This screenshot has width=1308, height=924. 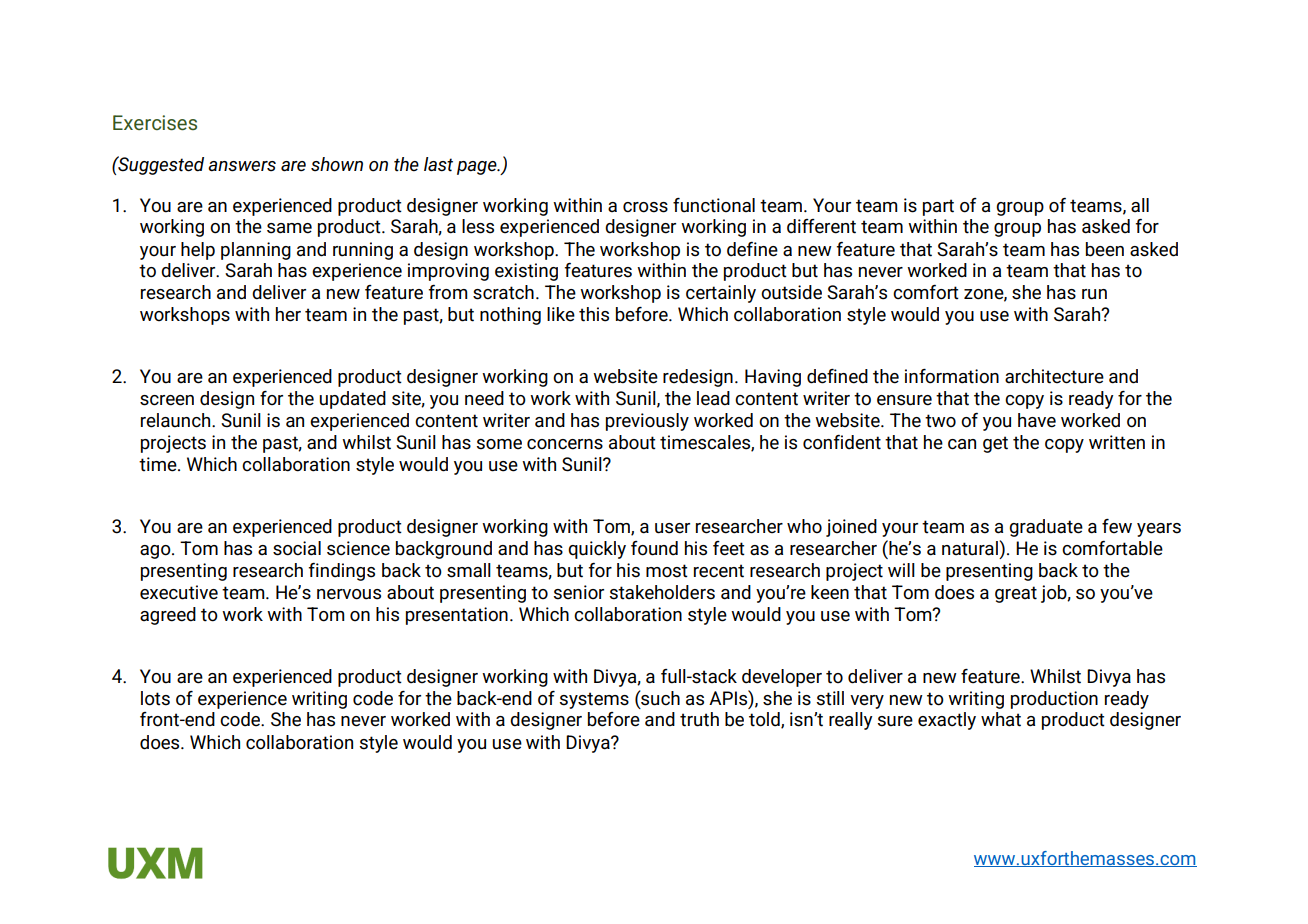 I want to click on part, so click(x=938, y=207).
